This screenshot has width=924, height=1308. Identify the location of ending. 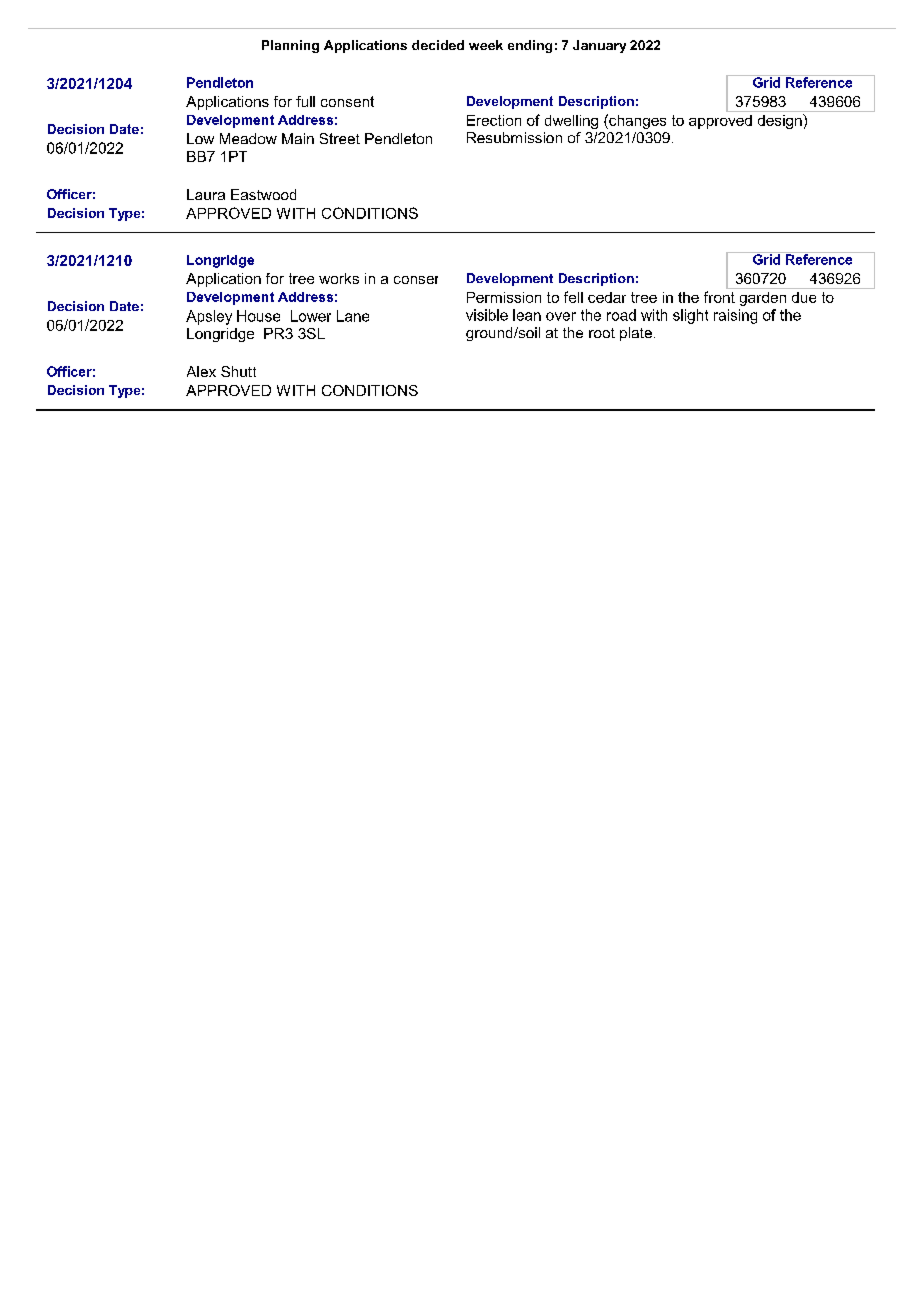
(530, 46).
